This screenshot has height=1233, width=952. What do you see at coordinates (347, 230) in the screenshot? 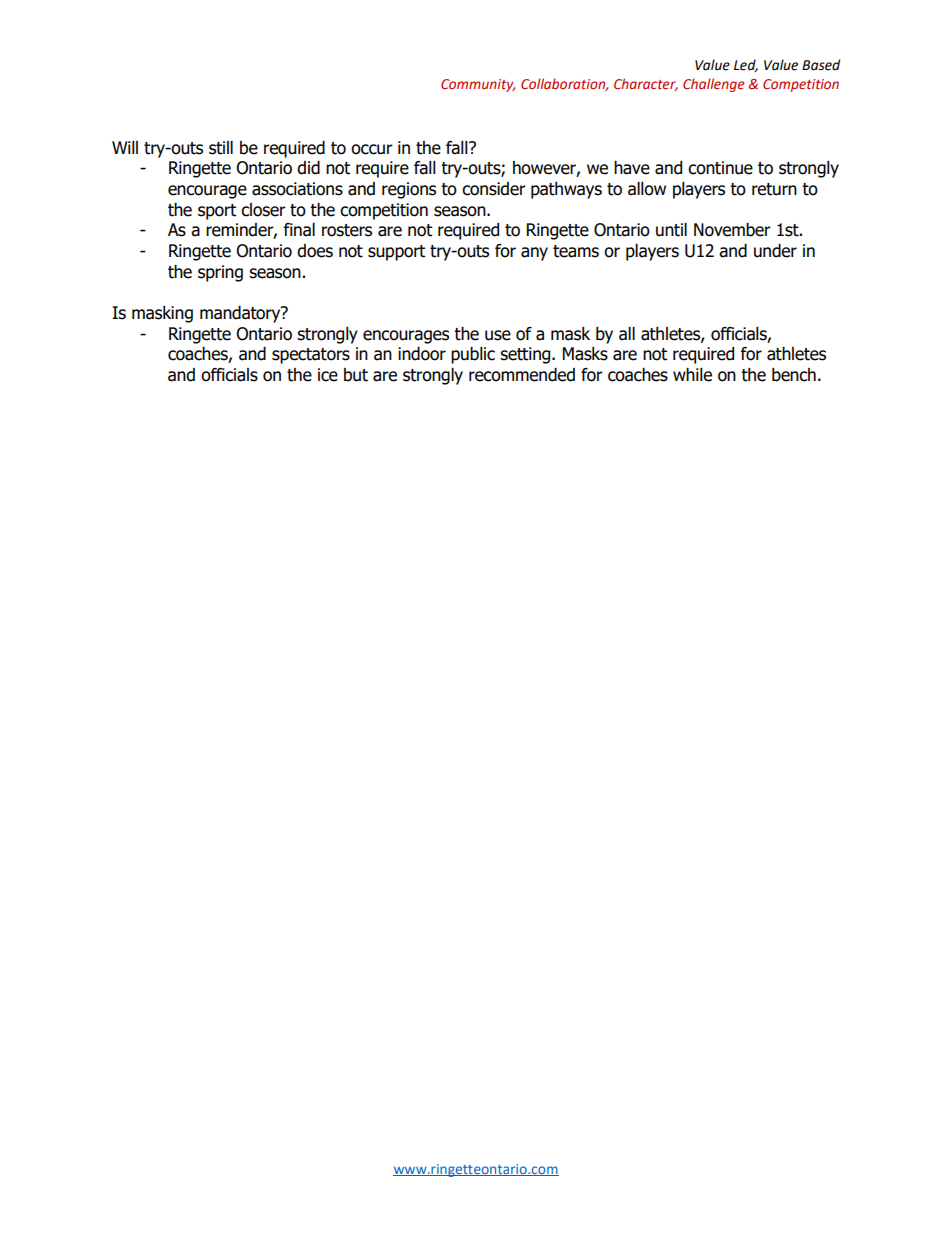
I see `rosters` at bounding box center [347, 230].
